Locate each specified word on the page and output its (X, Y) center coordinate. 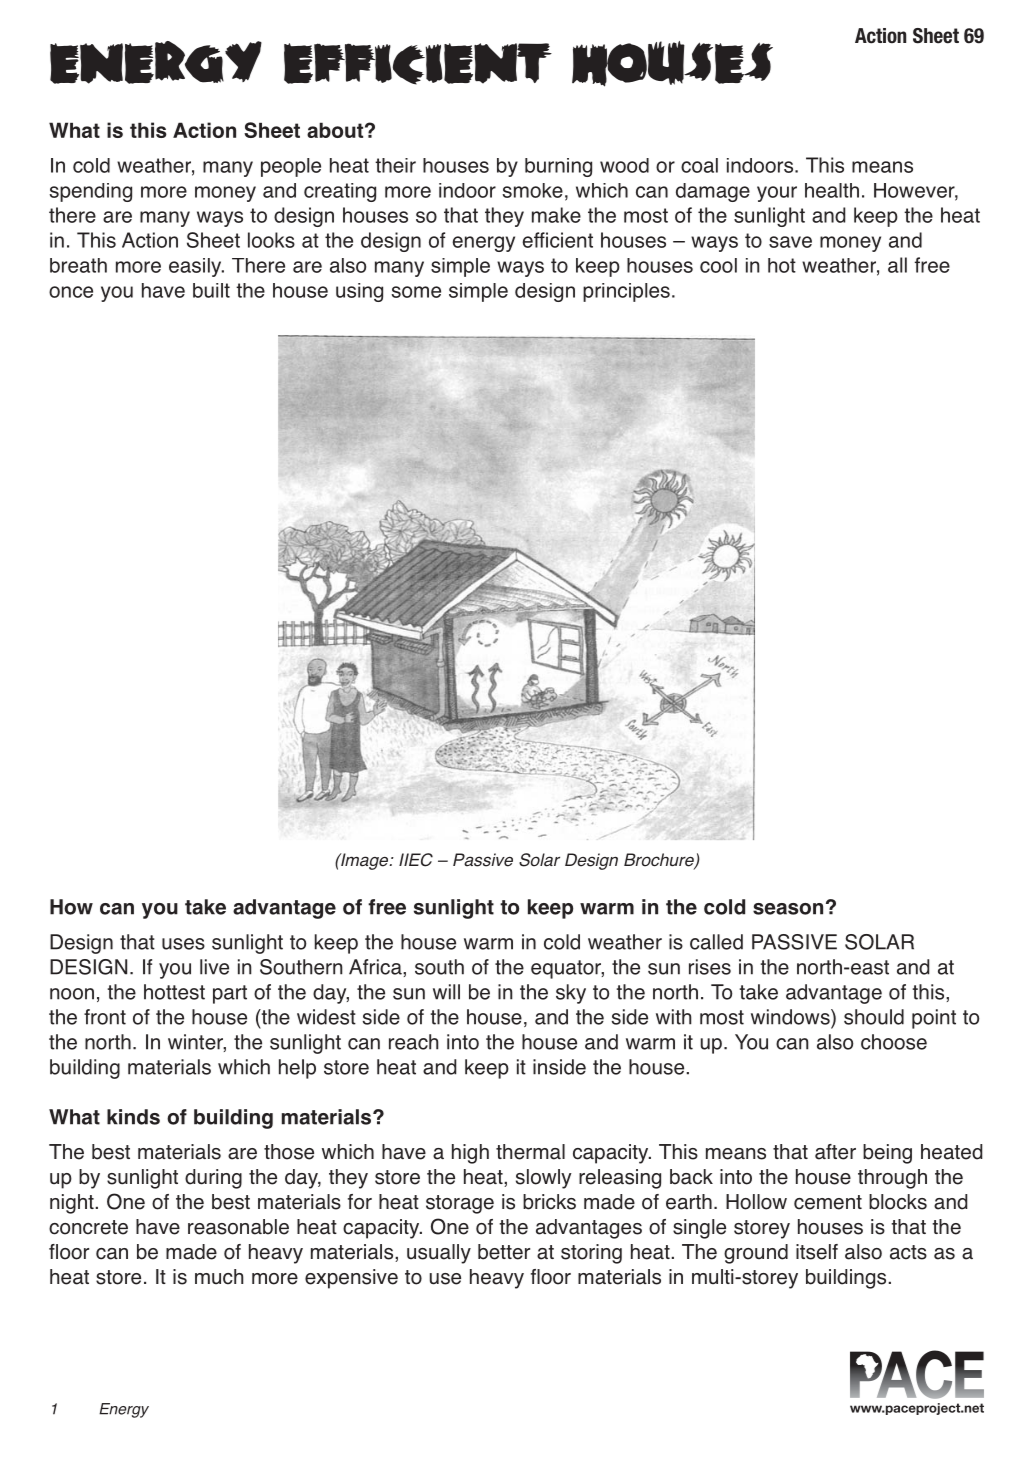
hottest (174, 992)
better (504, 1252)
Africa (376, 967)
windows (791, 1017)
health (832, 190)
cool (718, 265)
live (214, 967)
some (416, 292)
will (446, 992)
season (788, 909)
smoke (532, 190)
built (211, 290)
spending (90, 192)
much (219, 1277)
